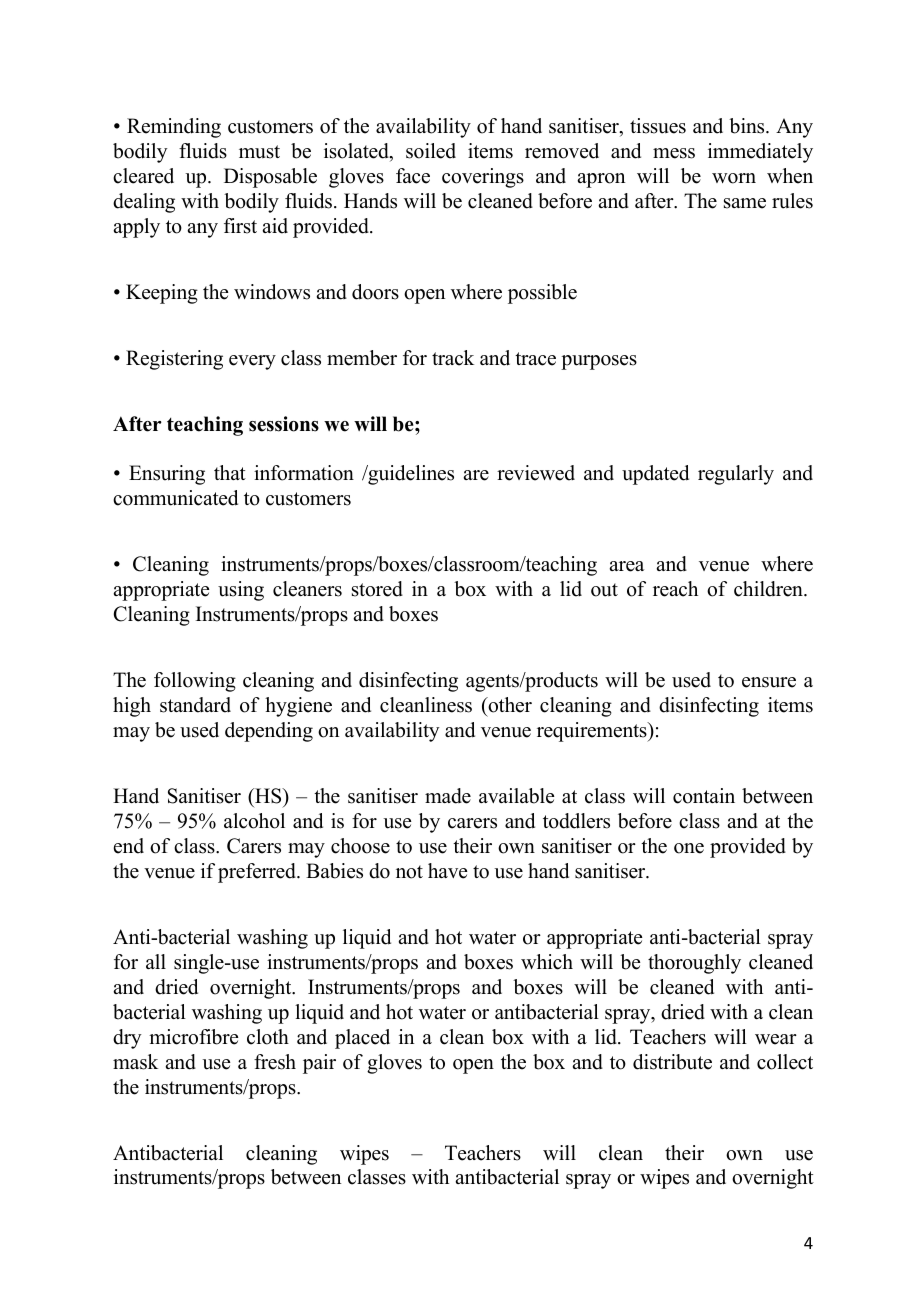 Image resolution: width=924 pixels, height=1308 pixels. I want to click on stored, so click(377, 589).
